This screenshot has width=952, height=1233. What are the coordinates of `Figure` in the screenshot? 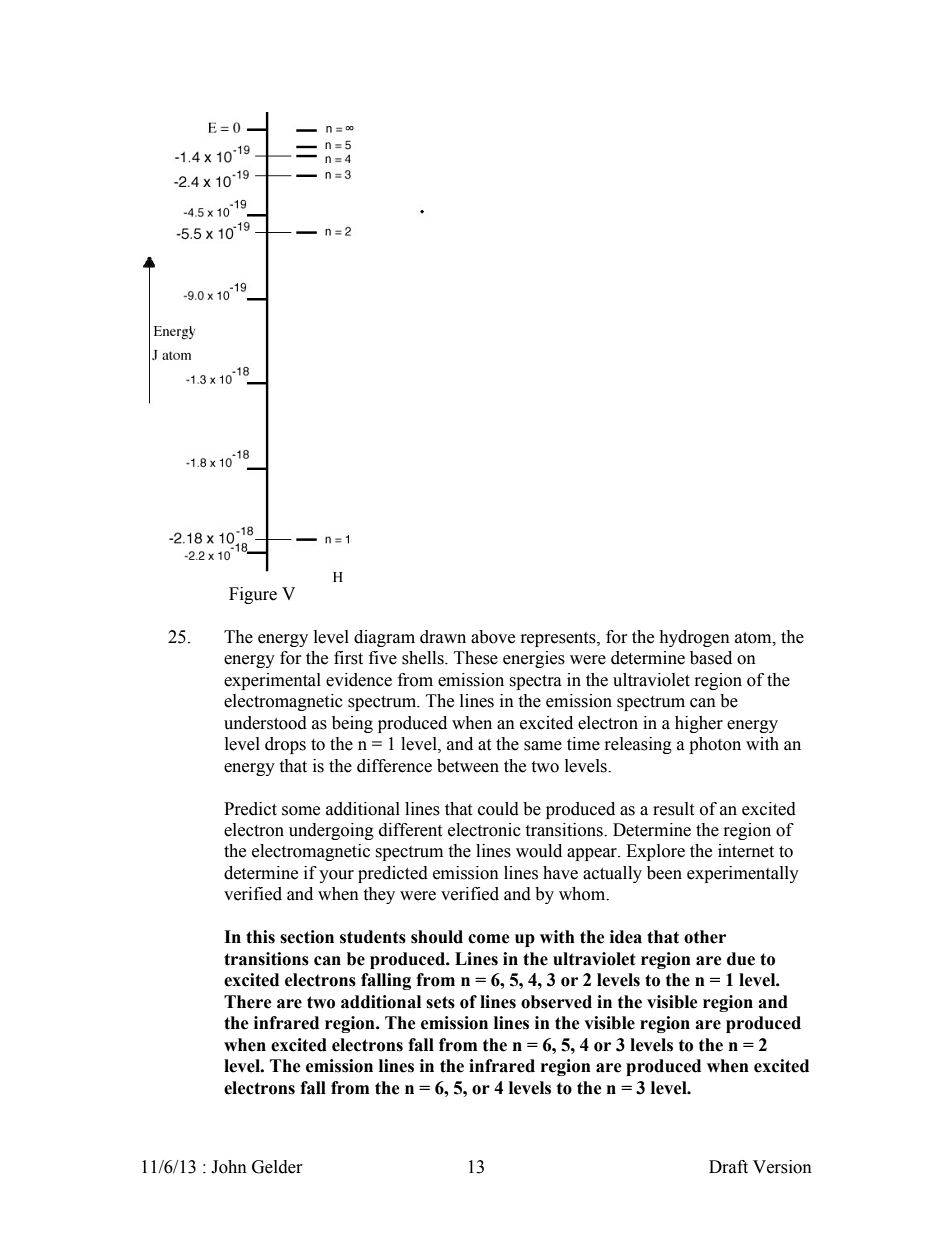 It's located at (253, 595).
